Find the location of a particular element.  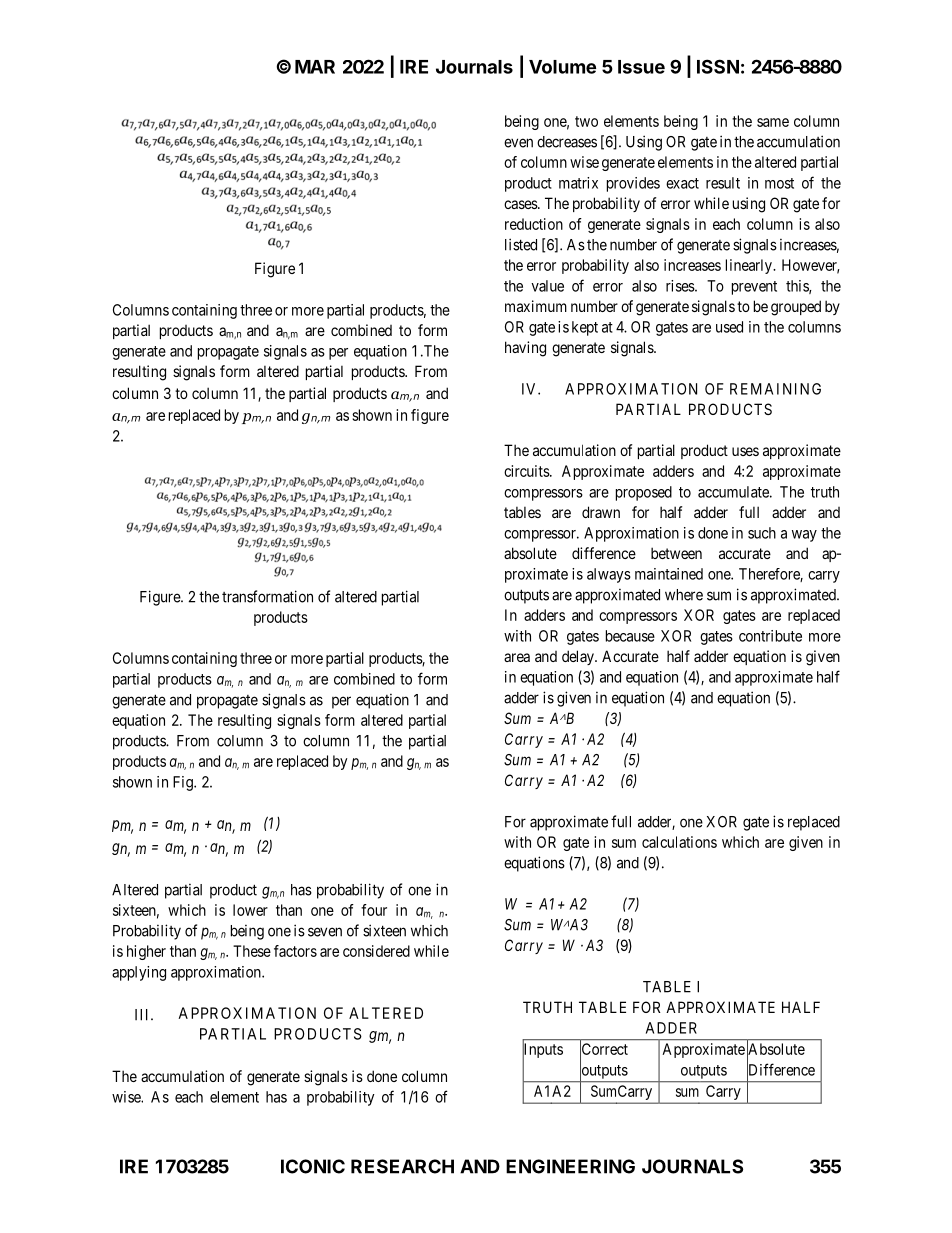

four is located at coordinates (374, 910).
